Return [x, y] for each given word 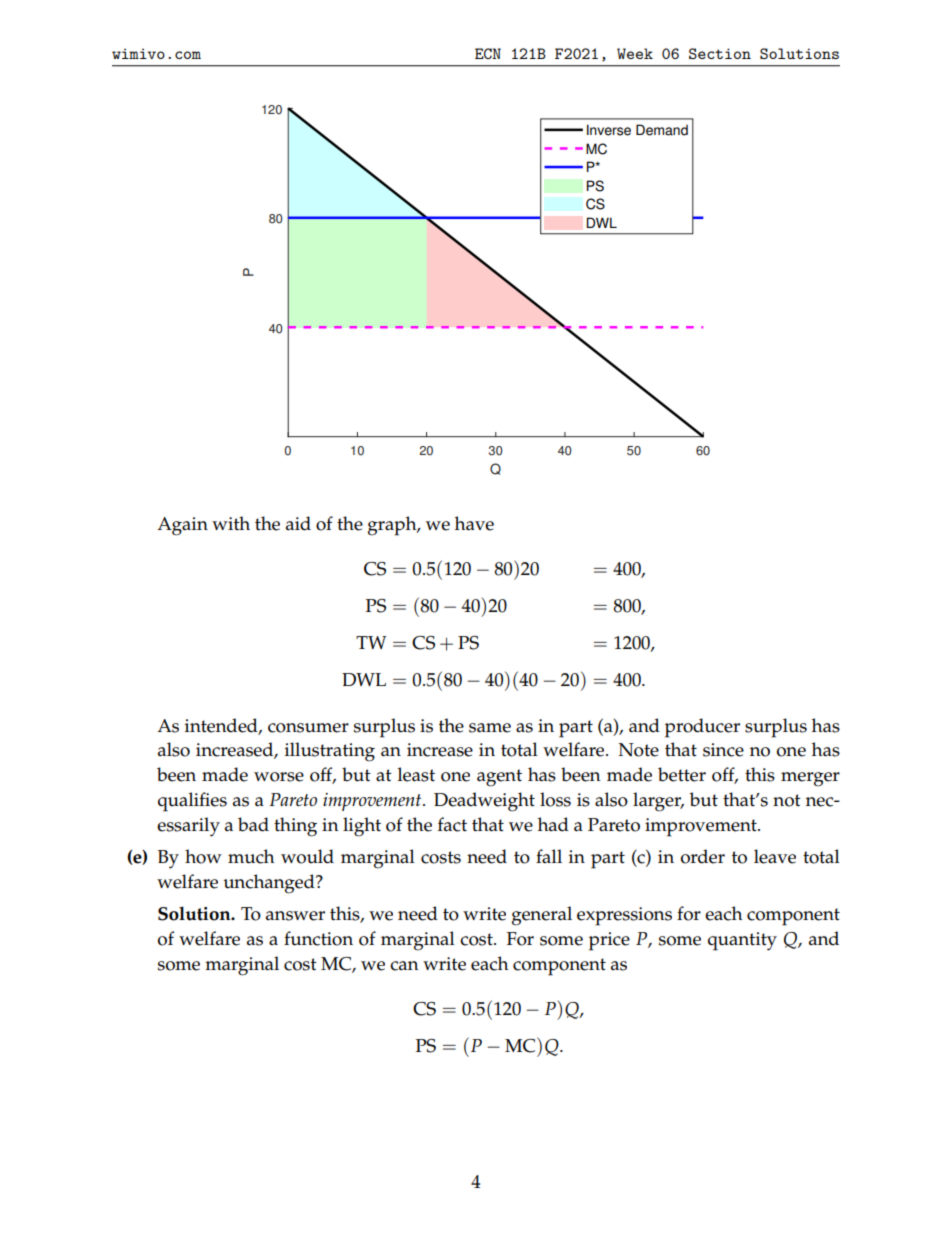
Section [720, 53]
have [474, 523]
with [231, 523]
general [542, 916]
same [490, 728]
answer [295, 916]
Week [635, 53]
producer [702, 728]
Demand [662, 130]
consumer [308, 728]
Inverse [609, 130]
